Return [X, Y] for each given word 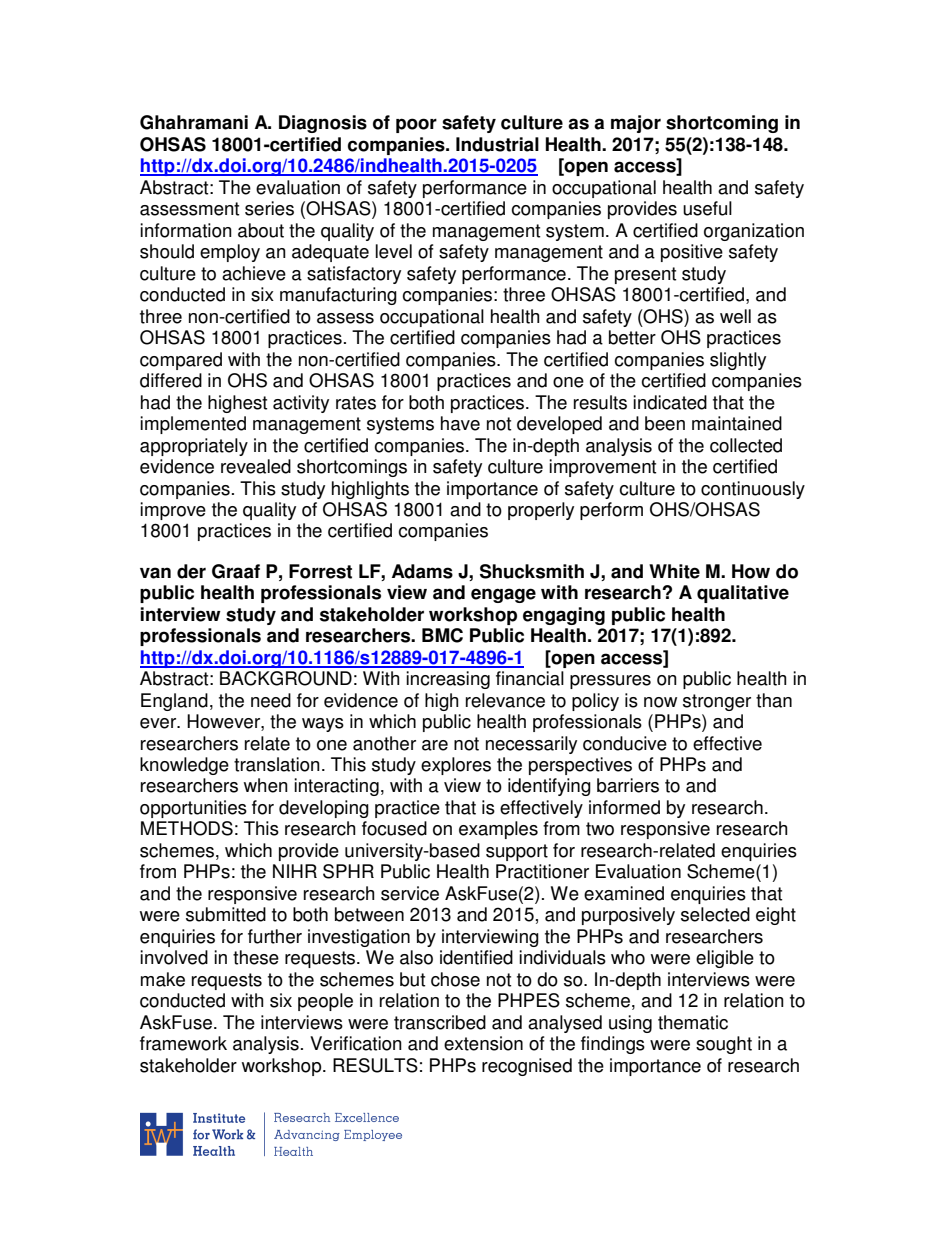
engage [503, 595]
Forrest [320, 571]
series [269, 208]
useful [707, 208]
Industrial [497, 144]
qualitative [743, 594]
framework [183, 1043]
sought [724, 1045]
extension [483, 1043]
